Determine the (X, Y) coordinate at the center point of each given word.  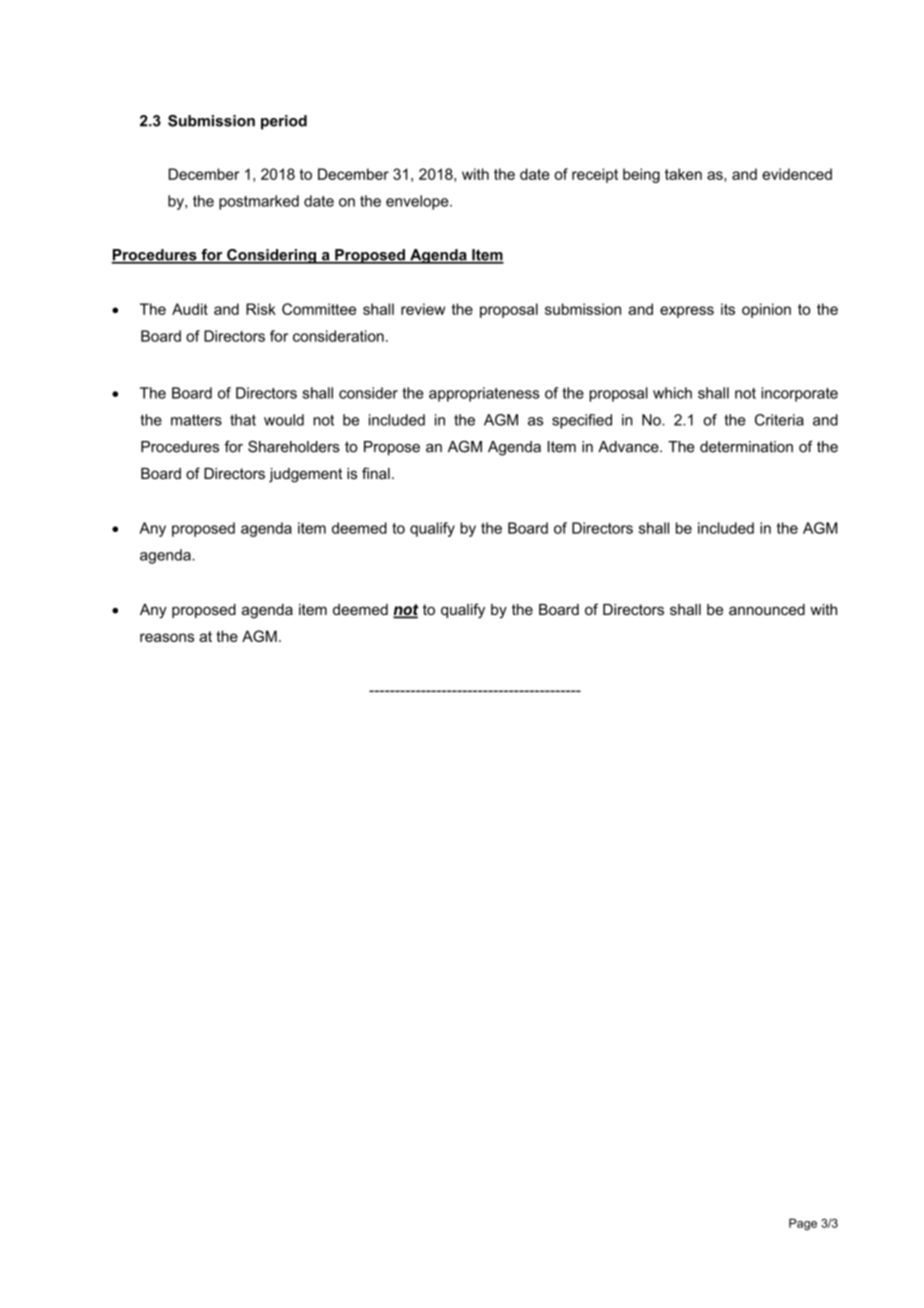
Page (803, 1224)
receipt (595, 175)
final (376, 473)
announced (767, 609)
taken (683, 174)
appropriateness (484, 394)
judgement (305, 475)
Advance (629, 447)
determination (746, 447)
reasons (167, 637)
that (243, 420)
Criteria (779, 420)
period (284, 122)
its (728, 309)
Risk (261, 309)
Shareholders (294, 447)
